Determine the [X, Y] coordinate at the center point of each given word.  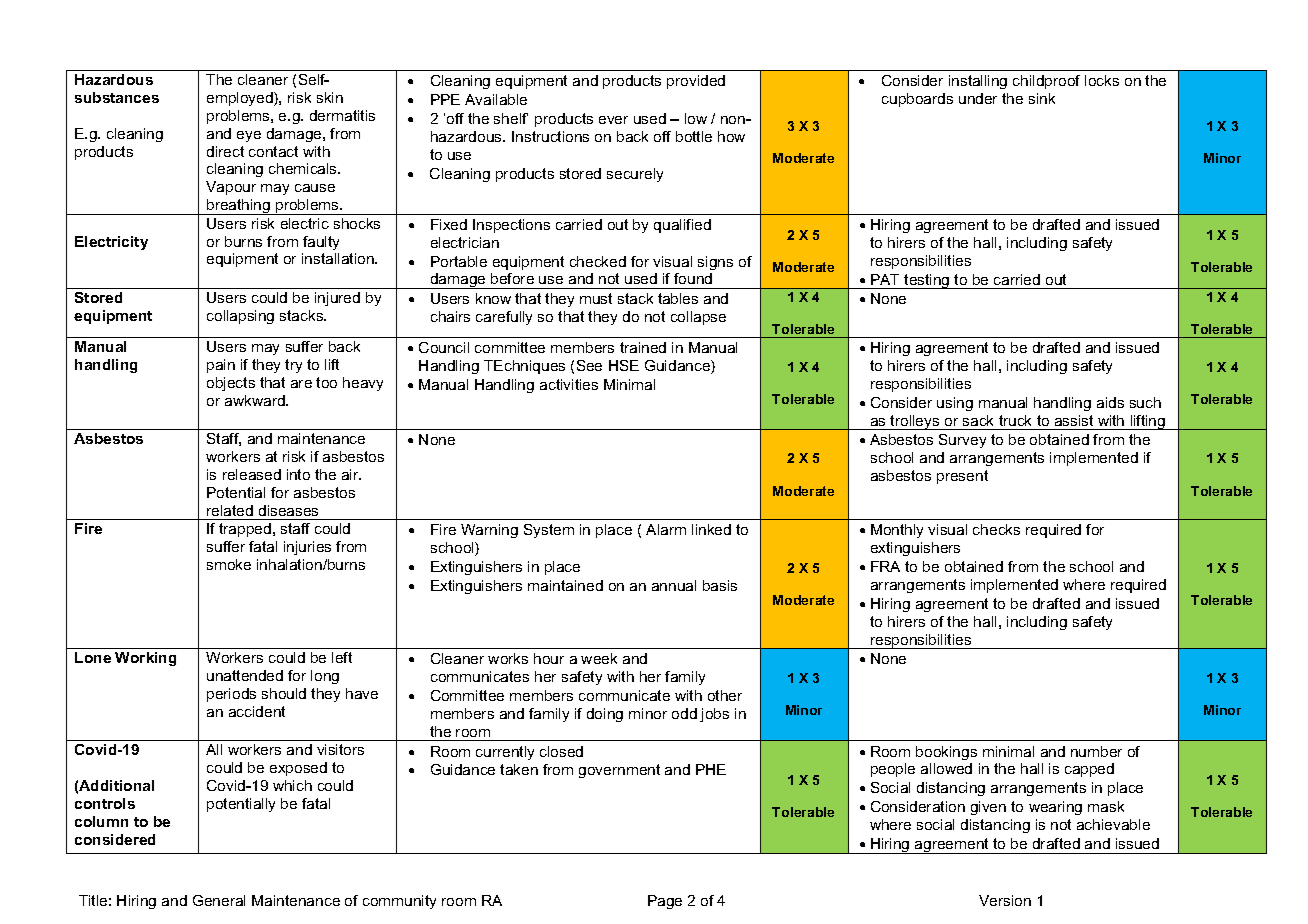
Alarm [666, 529]
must [596, 298]
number [1096, 751]
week [599, 658]
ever [613, 120]
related [230, 510]
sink [1042, 98]
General [219, 900]
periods [231, 695]
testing [927, 281]
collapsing [240, 317]
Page [665, 902]
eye [249, 136]
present [962, 477]
